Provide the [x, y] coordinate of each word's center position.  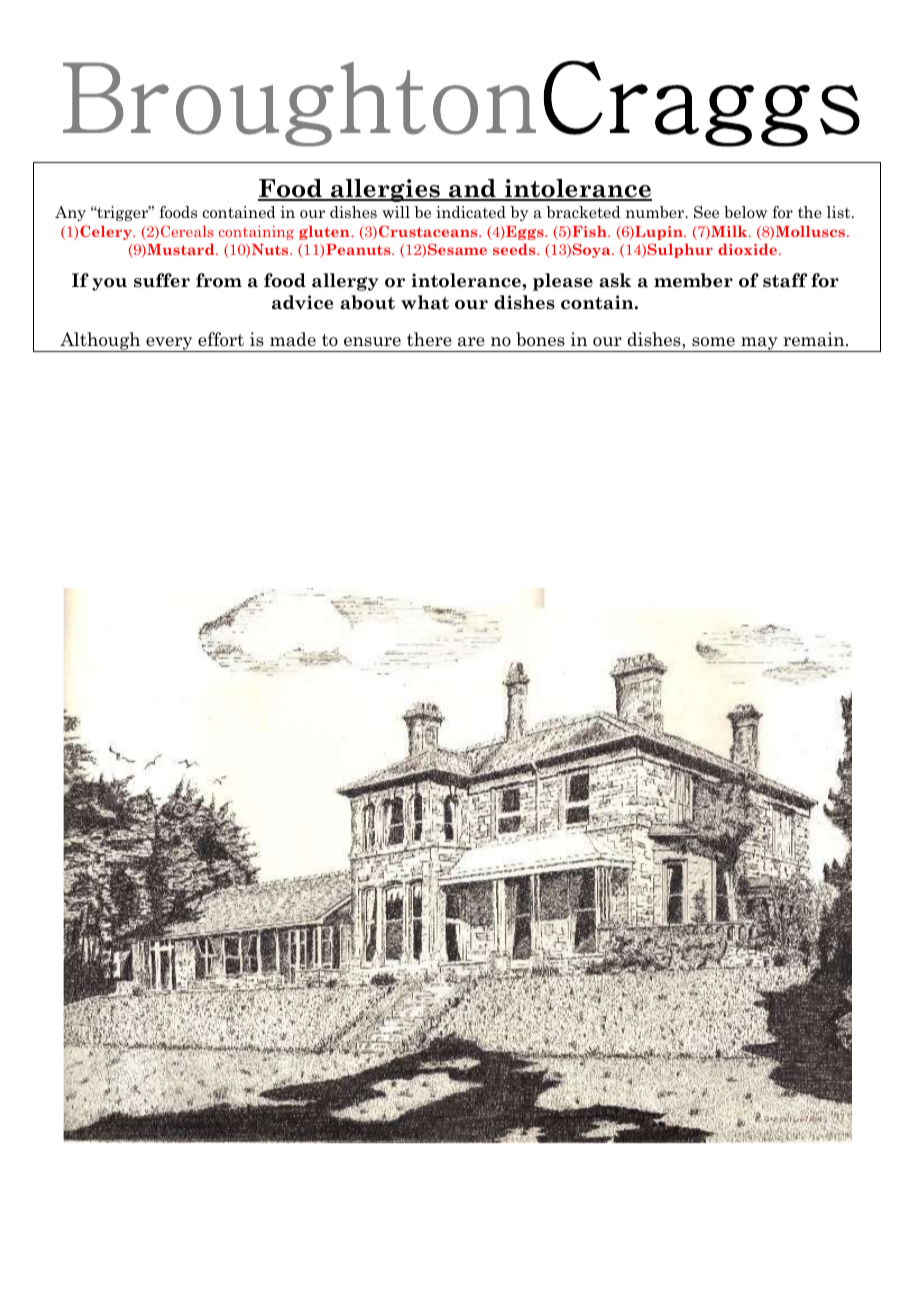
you [109, 284]
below [745, 212]
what [425, 302]
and [472, 189]
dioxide [747, 249]
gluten [325, 233]
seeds [515, 249]
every [169, 344]
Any [70, 213]
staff [785, 280]
